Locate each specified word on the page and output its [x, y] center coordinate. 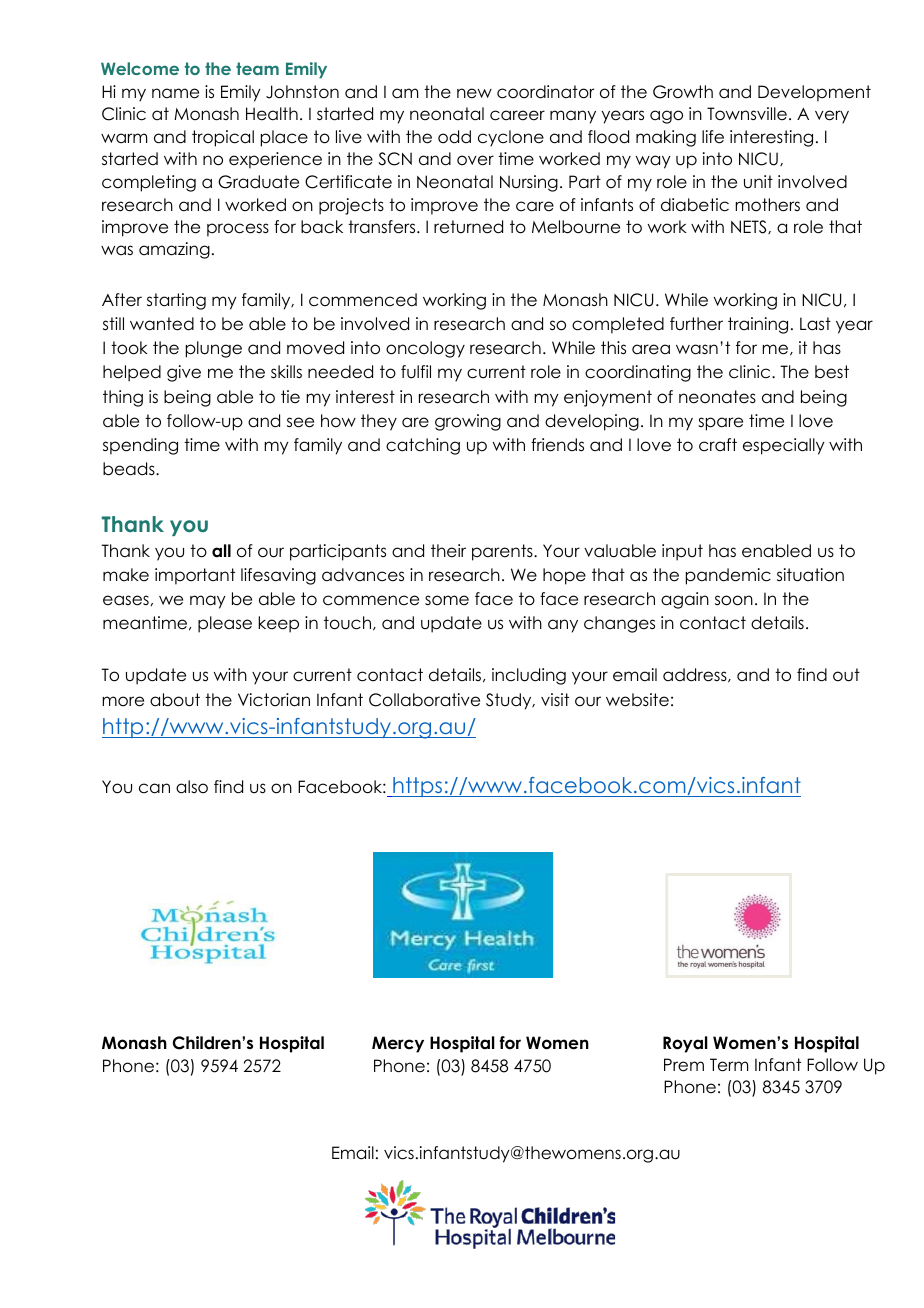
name [175, 93]
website [637, 700]
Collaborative [424, 700]
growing [468, 422]
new [474, 93]
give [184, 373]
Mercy [398, 1044]
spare [720, 424]
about [175, 700]
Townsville [747, 114]
